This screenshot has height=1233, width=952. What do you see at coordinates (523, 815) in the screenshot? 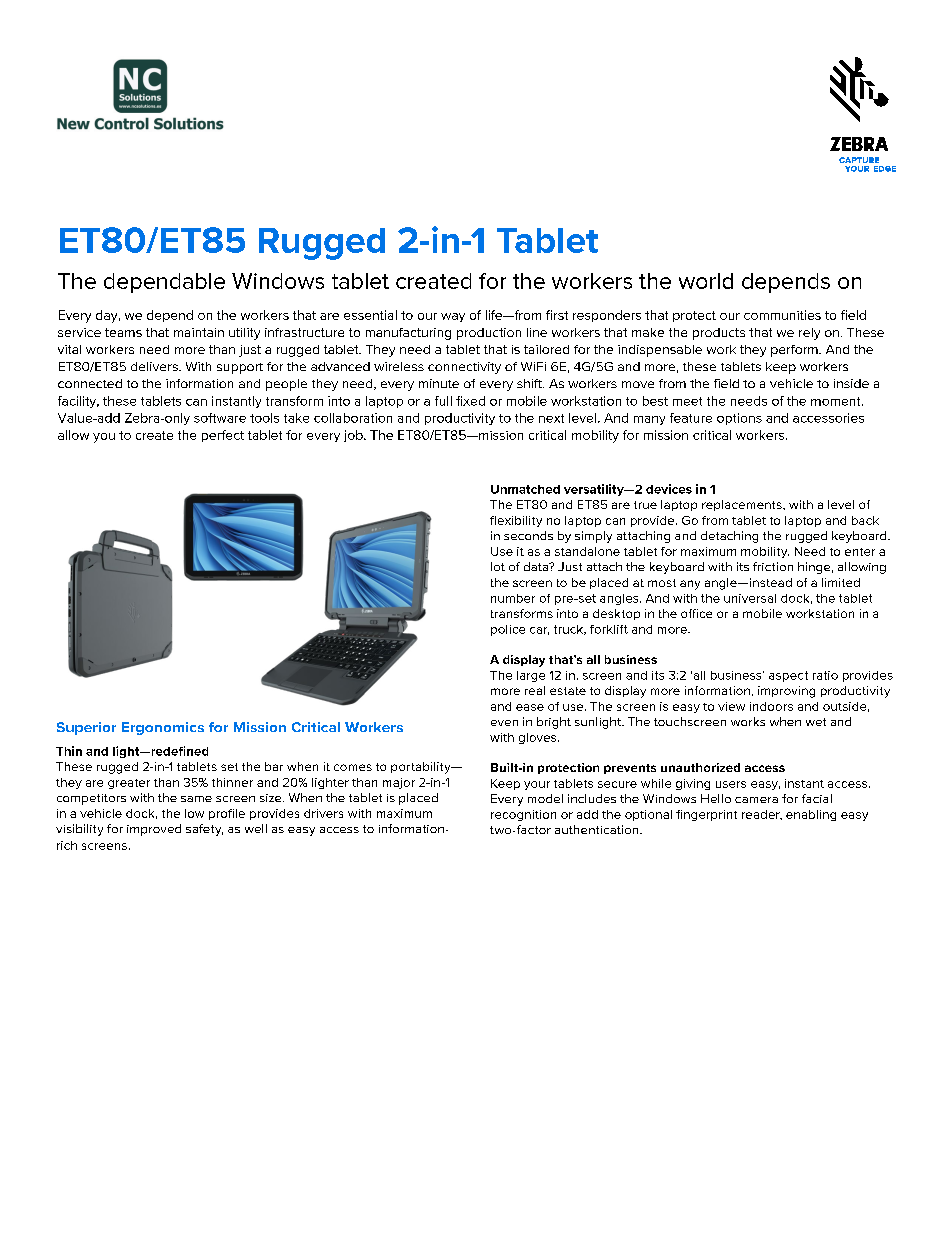
I see `recognition` at bounding box center [523, 815].
